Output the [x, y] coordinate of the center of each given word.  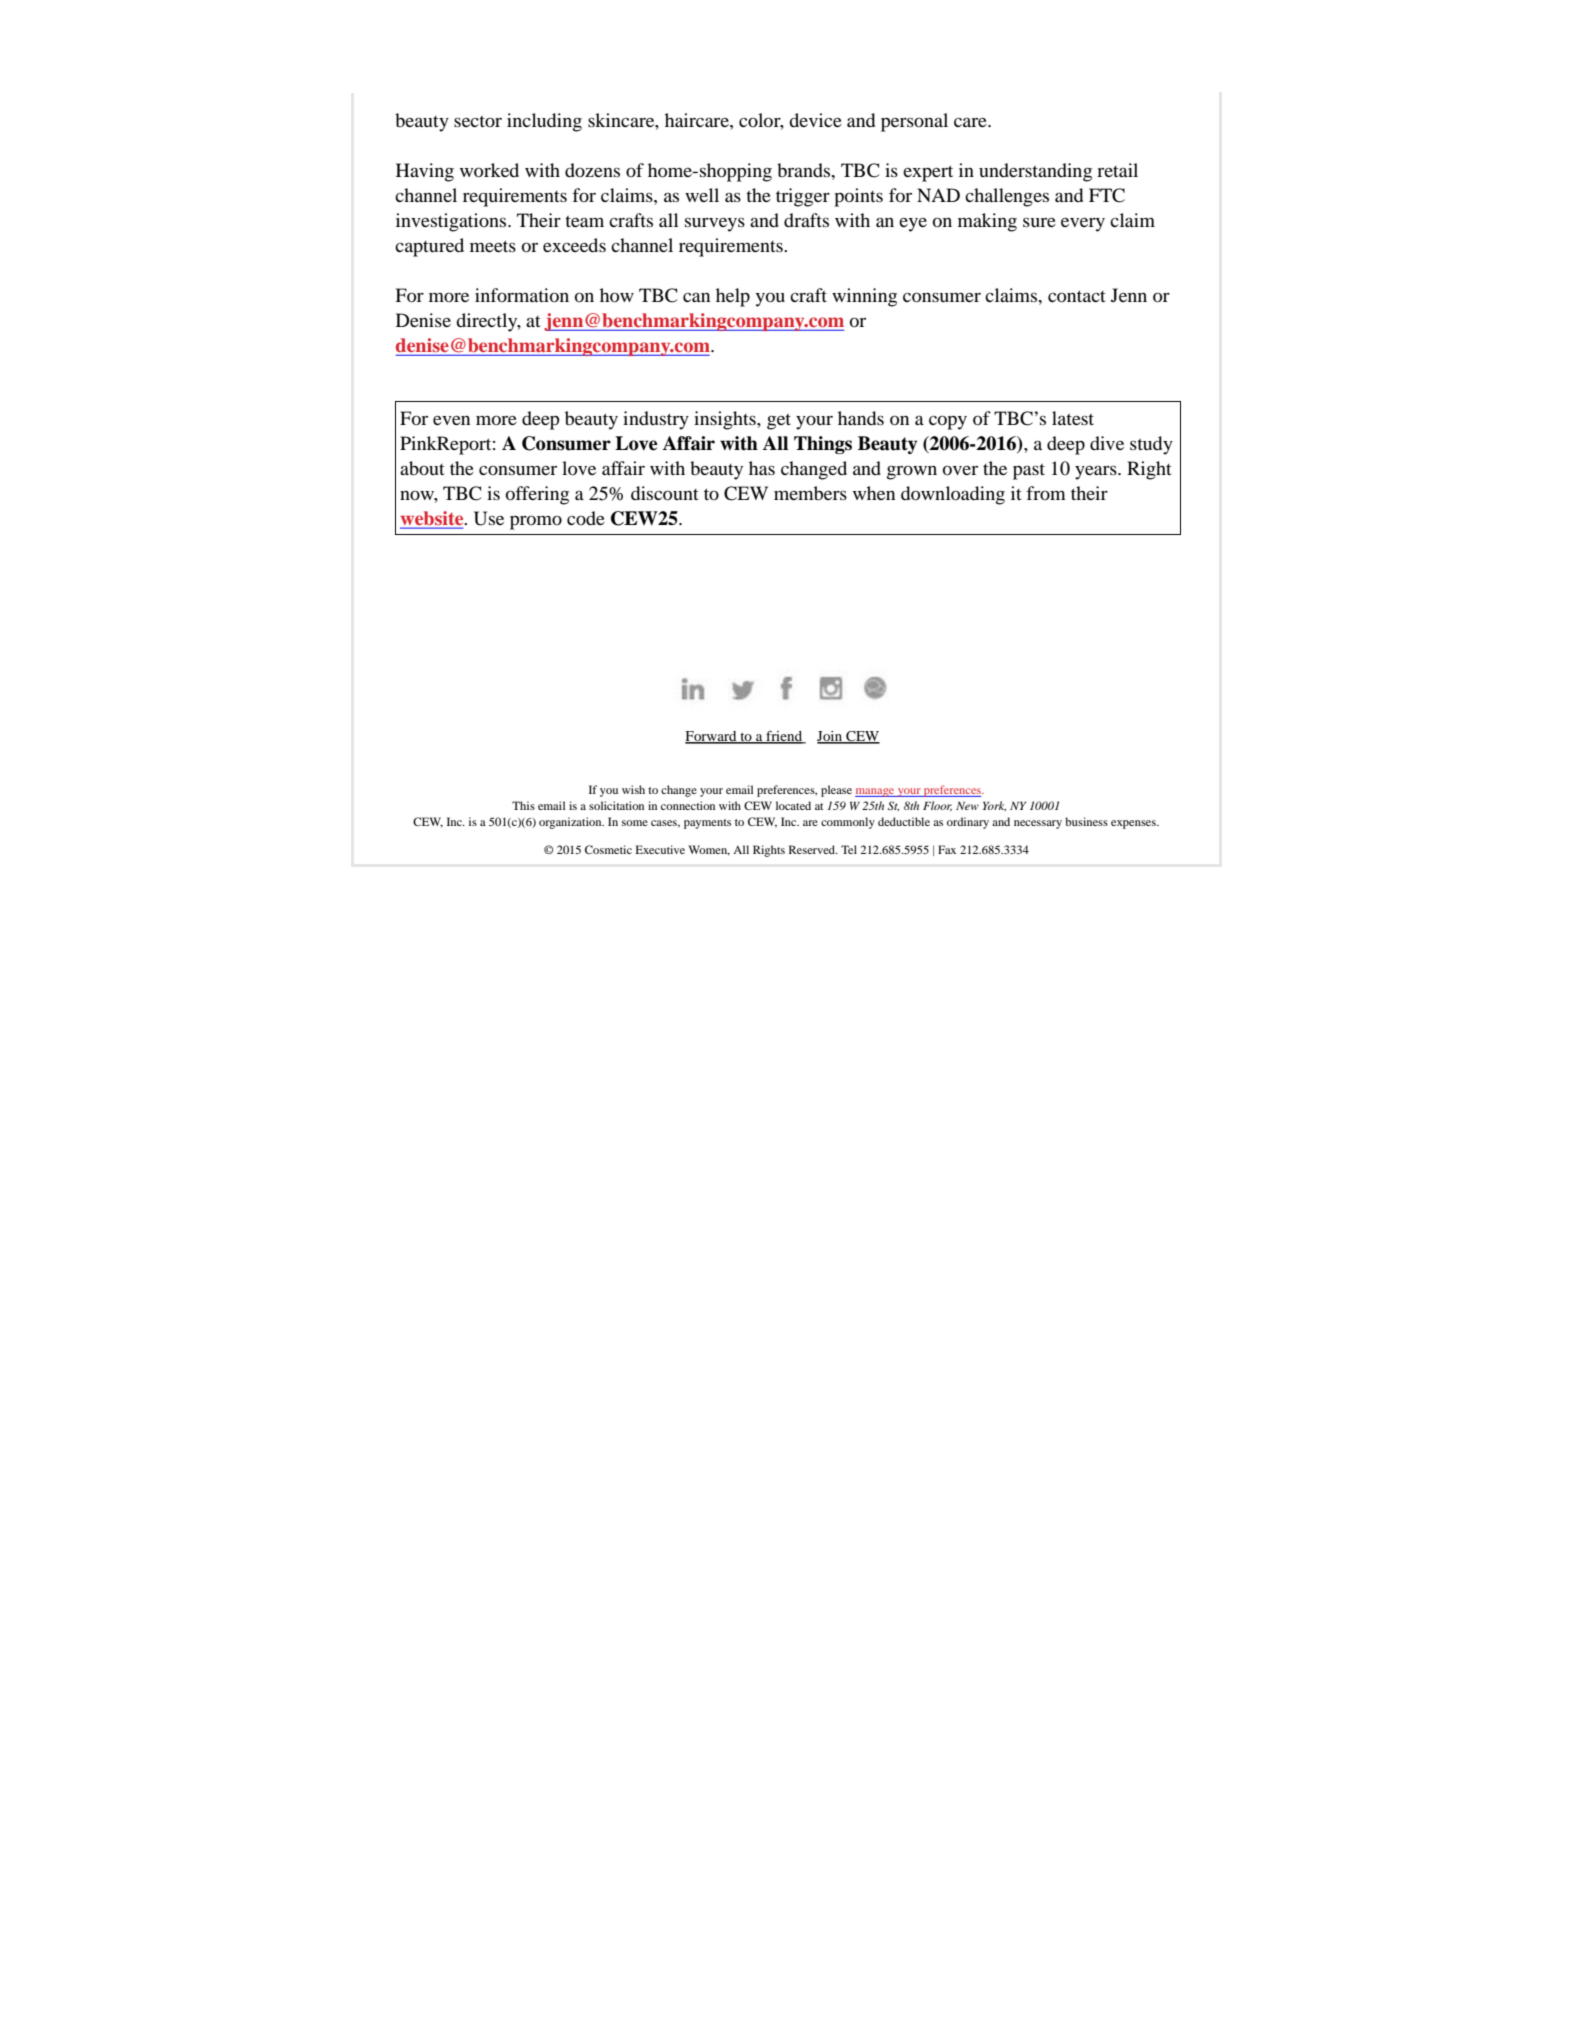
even [451, 420]
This [523, 805]
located [793, 805]
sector [478, 121]
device [815, 120]
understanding [1035, 172]
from [1046, 493]
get [779, 422]
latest [1073, 418]
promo [536, 522]
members [810, 493]
